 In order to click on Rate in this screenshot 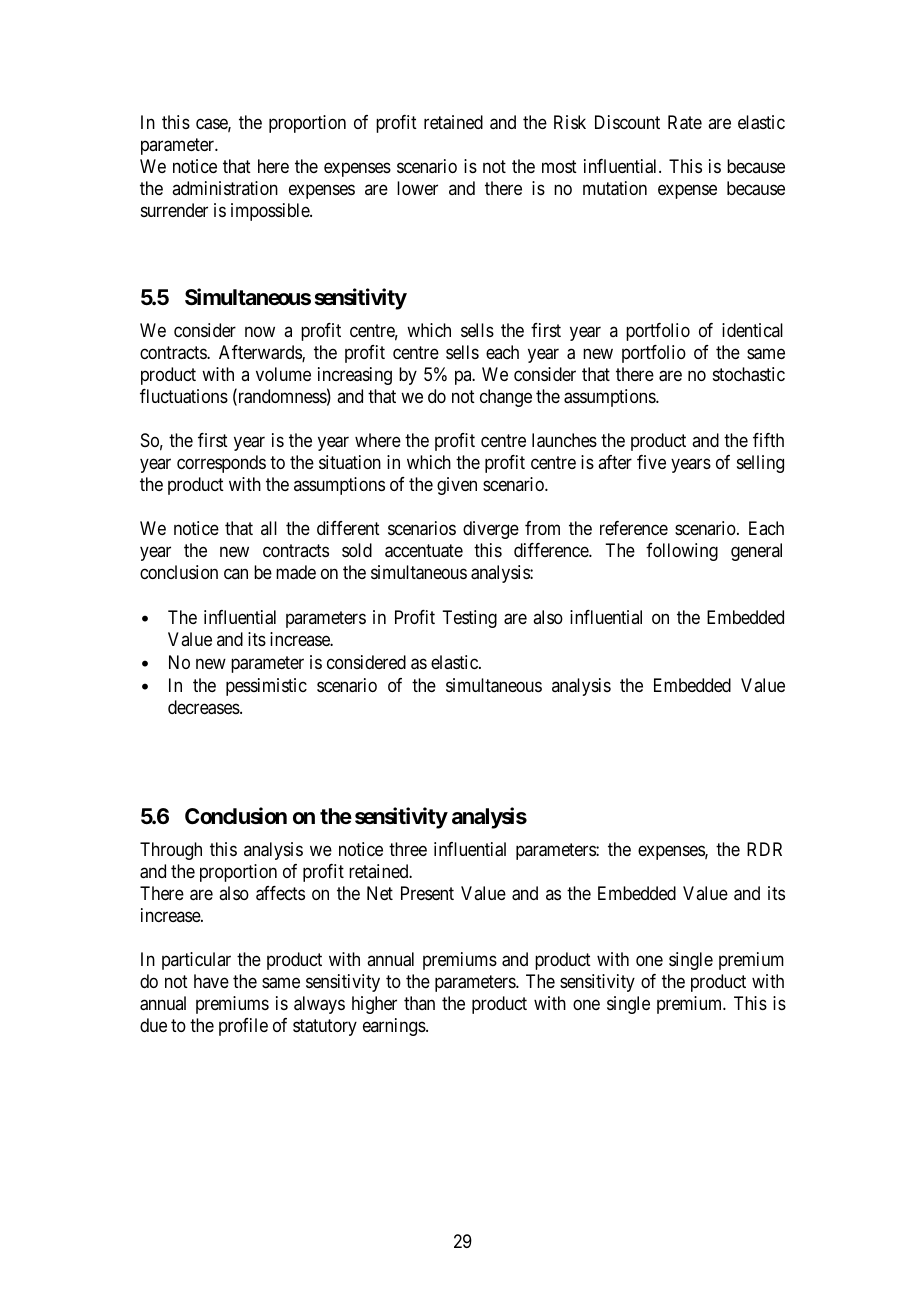, I will do `click(685, 122)`.
